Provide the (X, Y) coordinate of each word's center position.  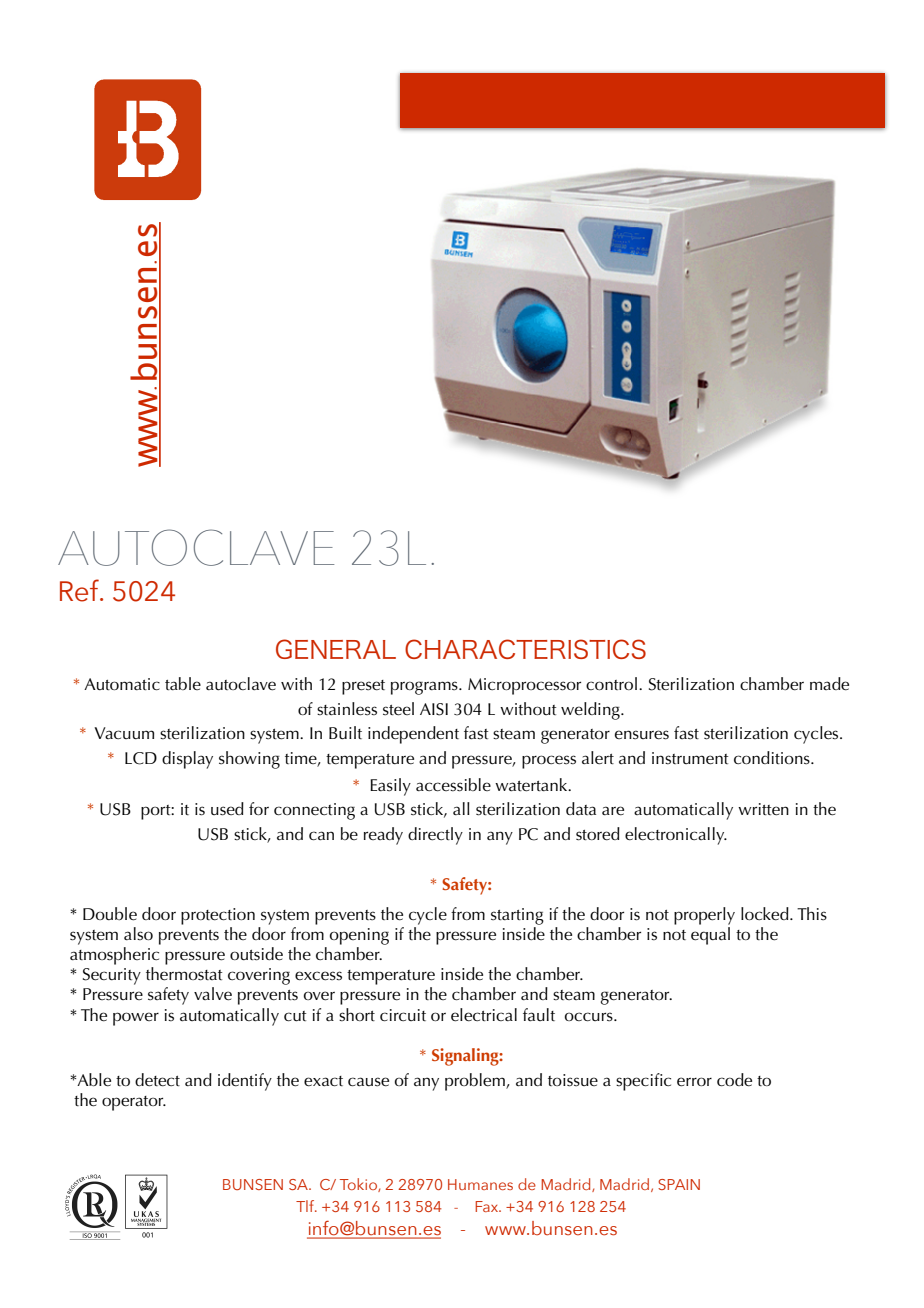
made (829, 684)
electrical (484, 1015)
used (227, 809)
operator (134, 1103)
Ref (80, 590)
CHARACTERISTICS (525, 649)
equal (710, 934)
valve (213, 994)
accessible (453, 785)
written (763, 809)
